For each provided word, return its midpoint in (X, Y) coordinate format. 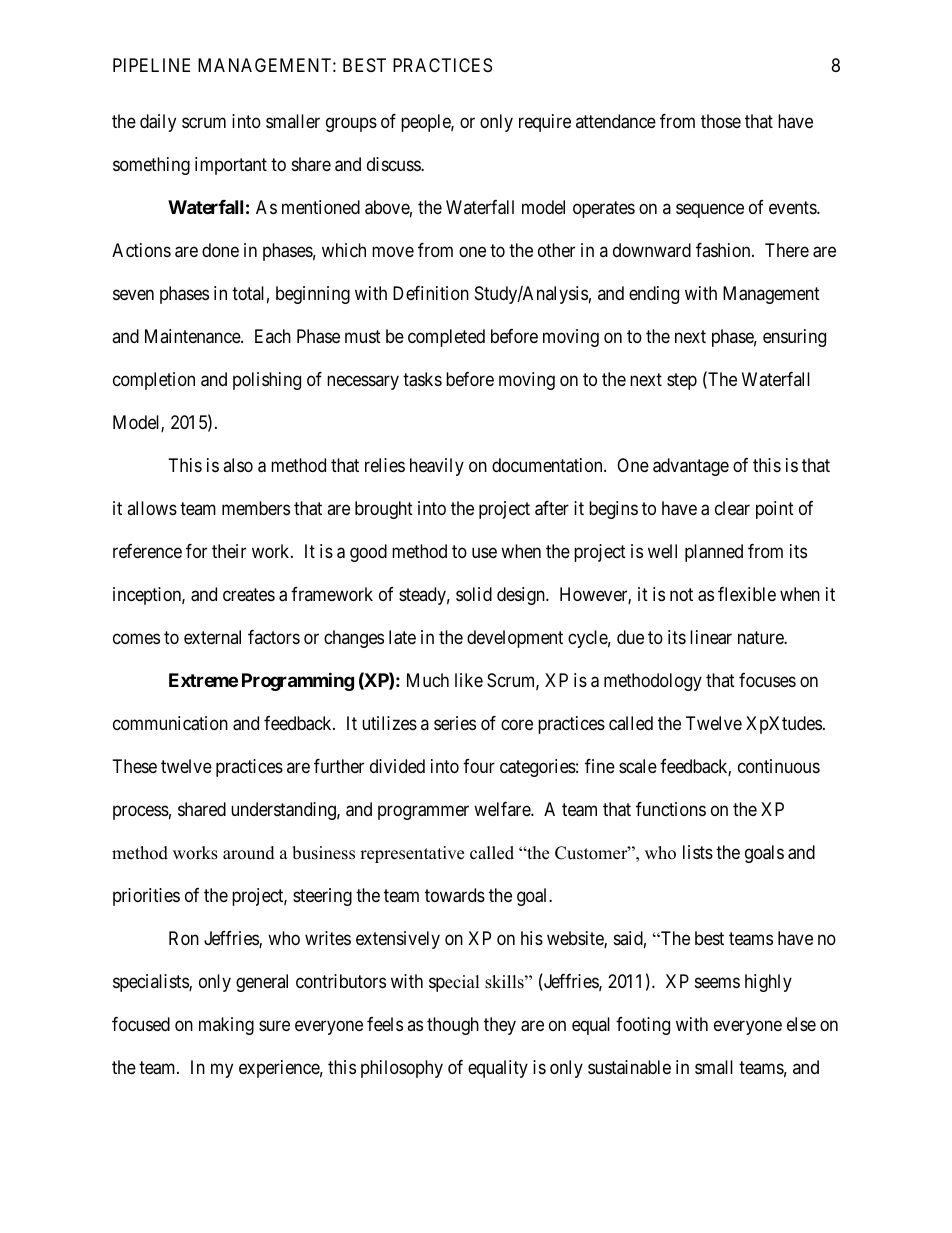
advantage (691, 467)
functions (671, 809)
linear (711, 637)
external (212, 637)
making (226, 1026)
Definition (431, 293)
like (469, 680)
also (238, 465)
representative (412, 854)
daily (158, 123)
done (220, 250)
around (249, 853)
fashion (724, 250)
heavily (437, 467)
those (721, 121)
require (545, 123)
